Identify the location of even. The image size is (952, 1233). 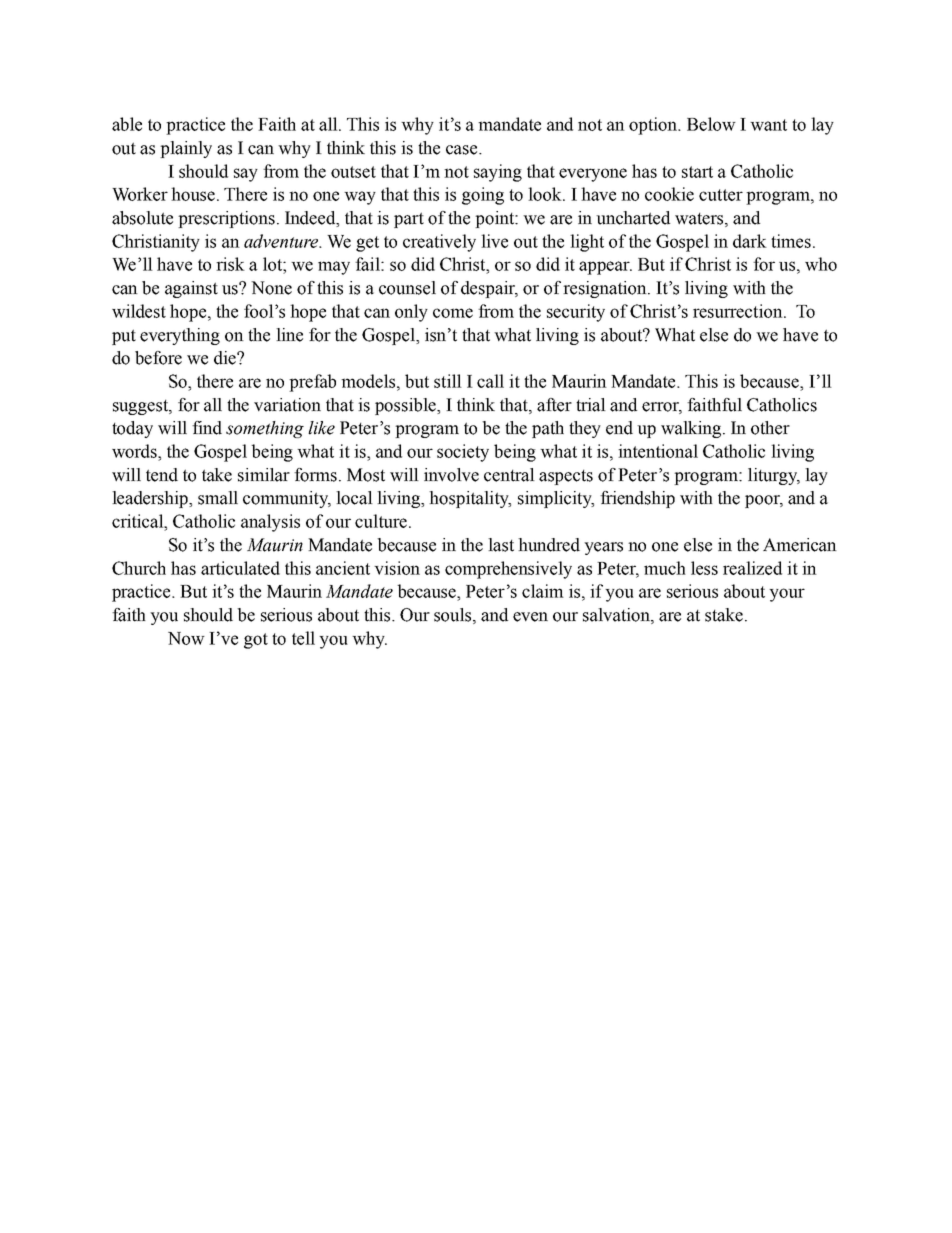
(530, 617).
